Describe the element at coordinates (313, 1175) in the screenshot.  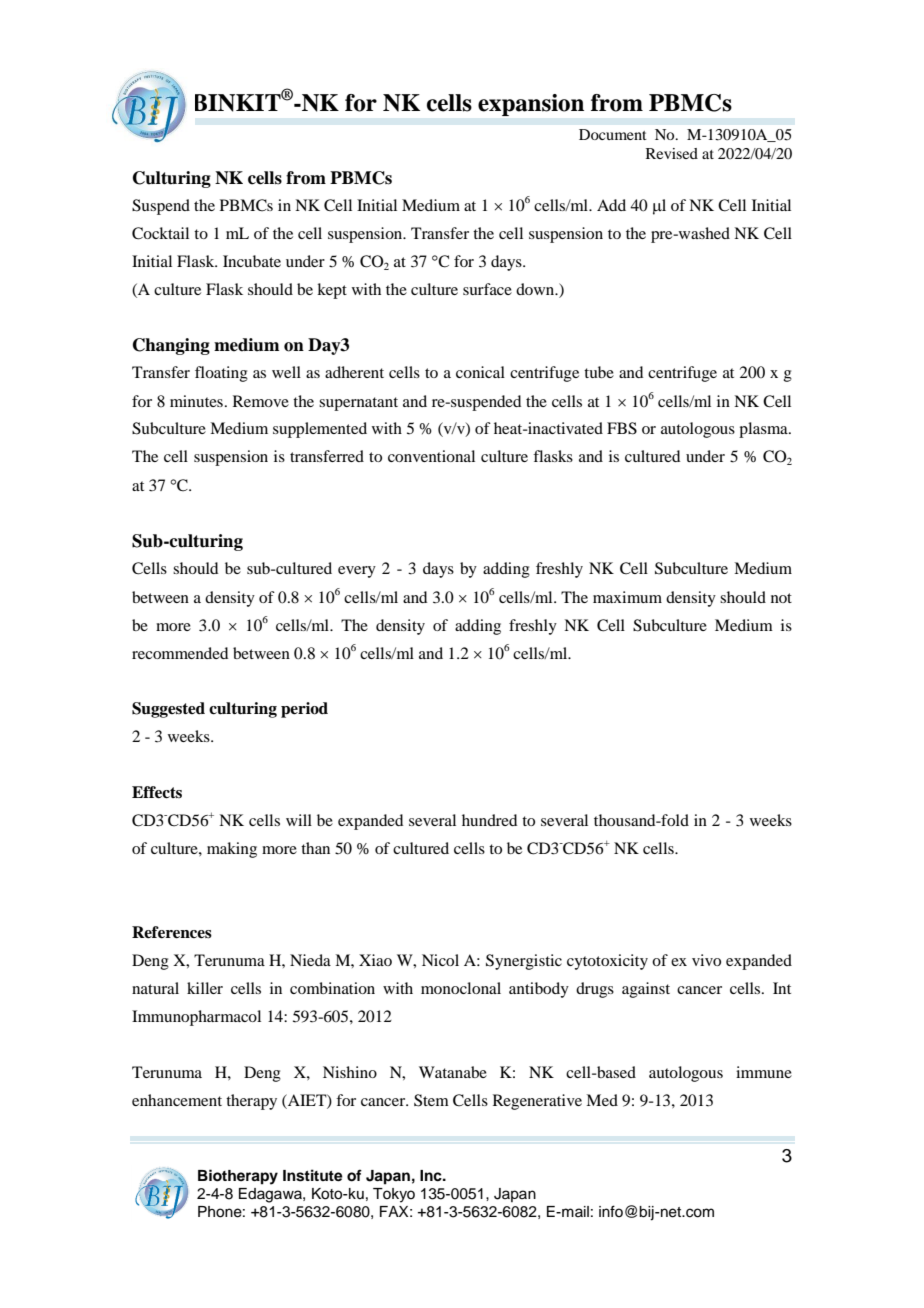
I see `Institute` at that location.
